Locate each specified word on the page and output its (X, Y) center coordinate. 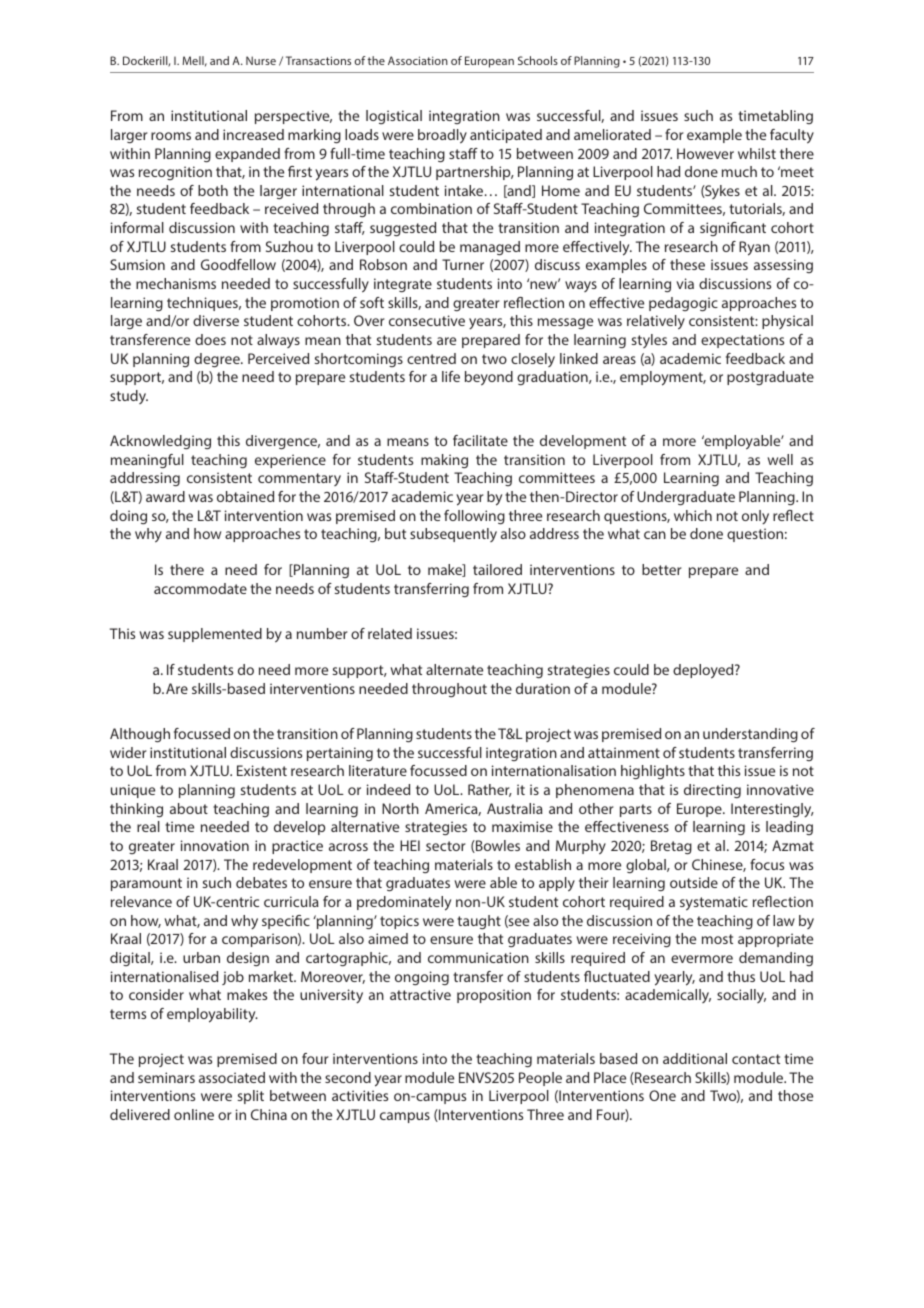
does (210, 339)
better (661, 569)
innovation (215, 845)
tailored (497, 569)
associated (232, 1077)
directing (712, 791)
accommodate (200, 588)
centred (431, 358)
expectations (742, 341)
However (705, 153)
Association (418, 60)
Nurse (261, 60)
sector (445, 846)
